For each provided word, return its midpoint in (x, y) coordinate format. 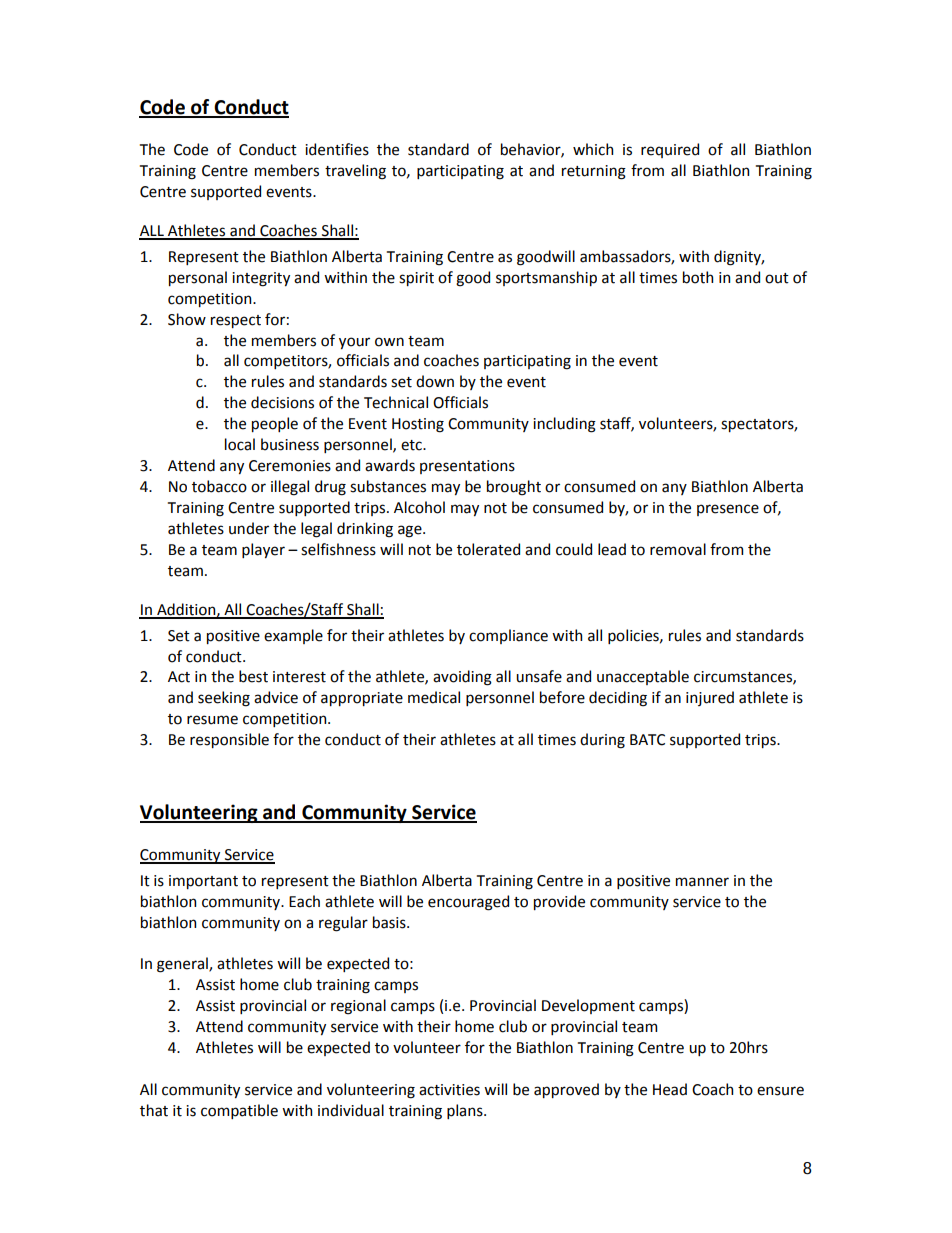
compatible (239, 1111)
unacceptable (643, 677)
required (670, 150)
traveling (355, 172)
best (253, 676)
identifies (337, 149)
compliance (508, 636)
